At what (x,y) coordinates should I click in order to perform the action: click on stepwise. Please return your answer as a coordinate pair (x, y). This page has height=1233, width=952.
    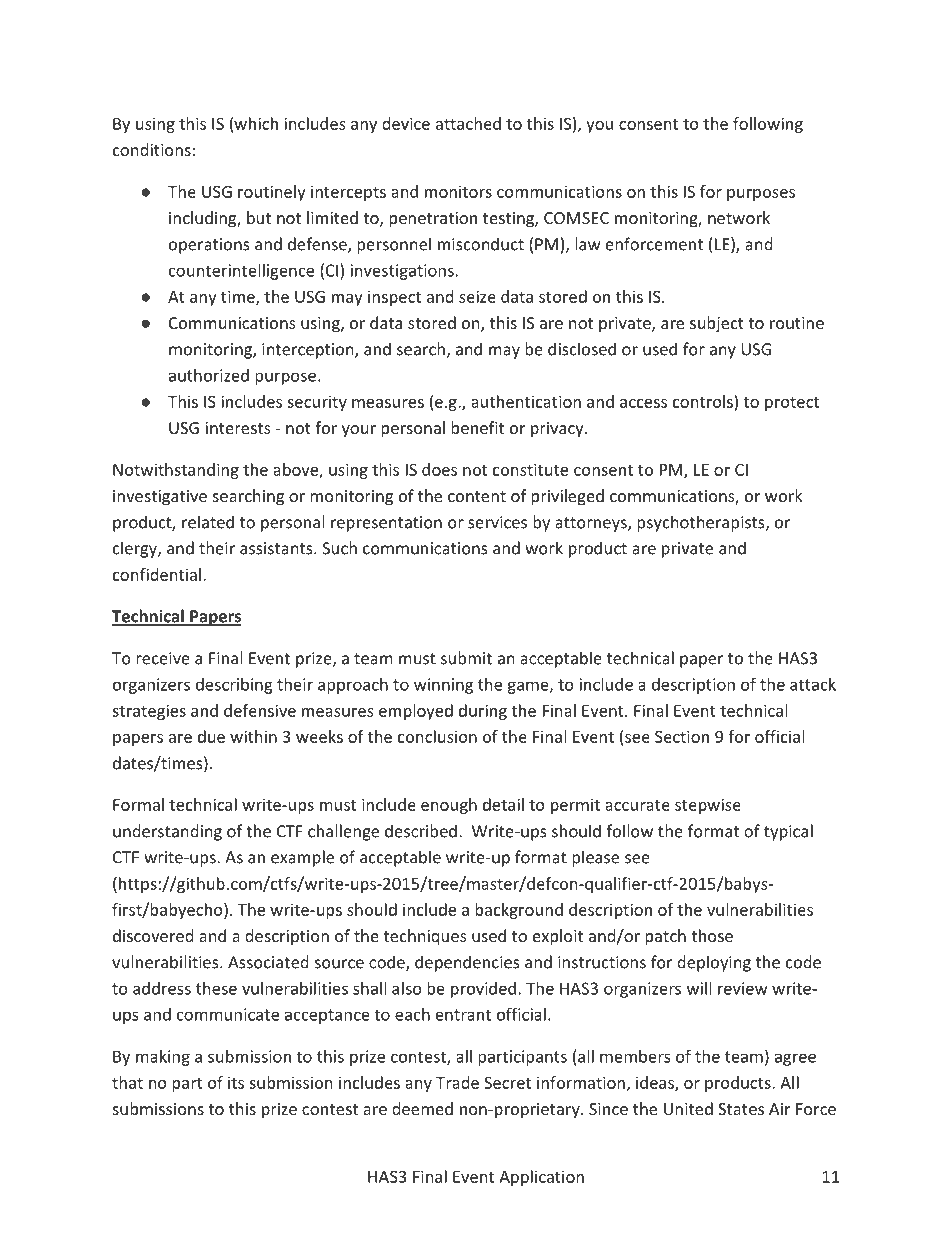
    Looking at the image, I should click on (708, 806).
